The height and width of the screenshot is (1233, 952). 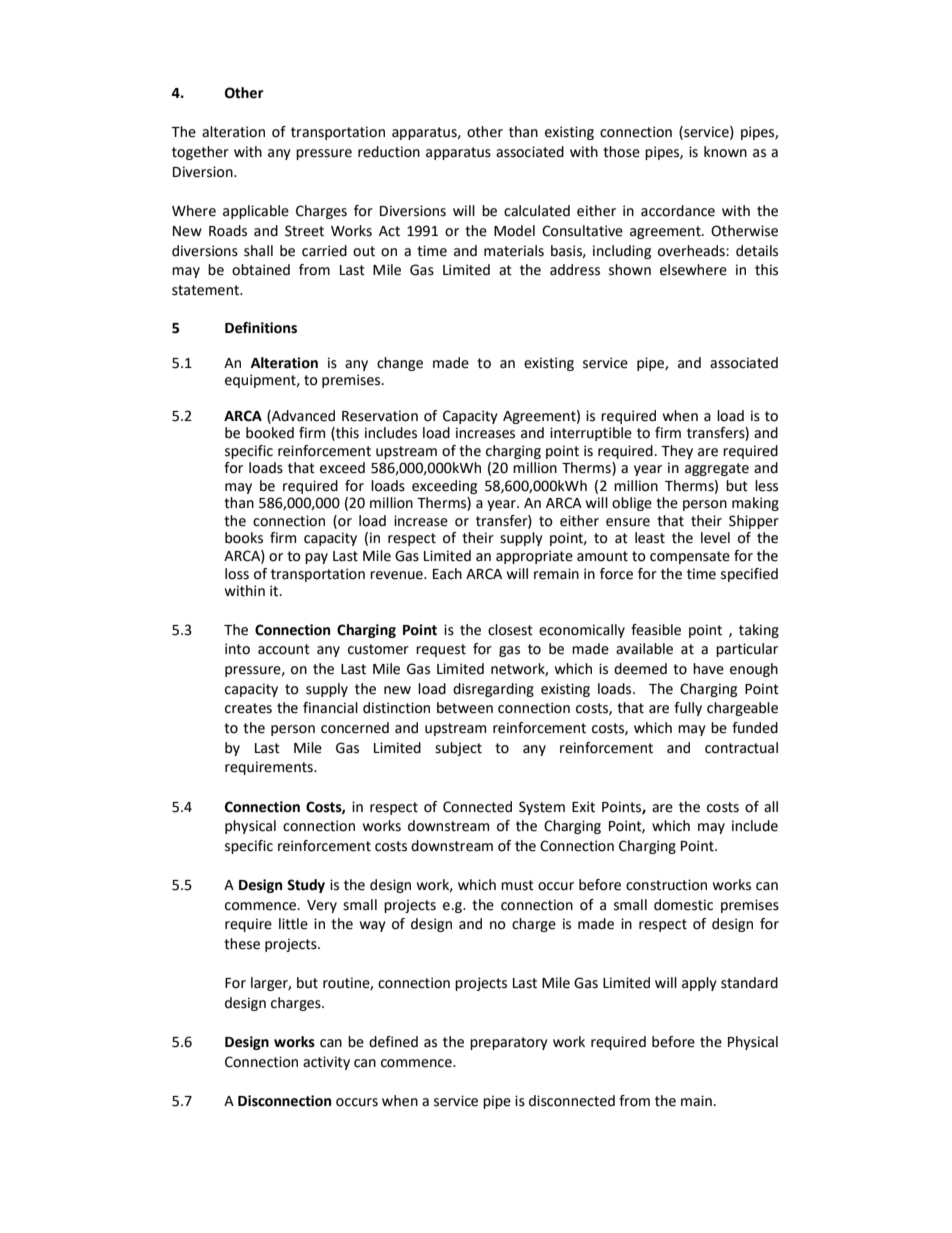 What do you see at coordinates (666, 885) in the screenshot?
I see `construction` at bounding box center [666, 885].
